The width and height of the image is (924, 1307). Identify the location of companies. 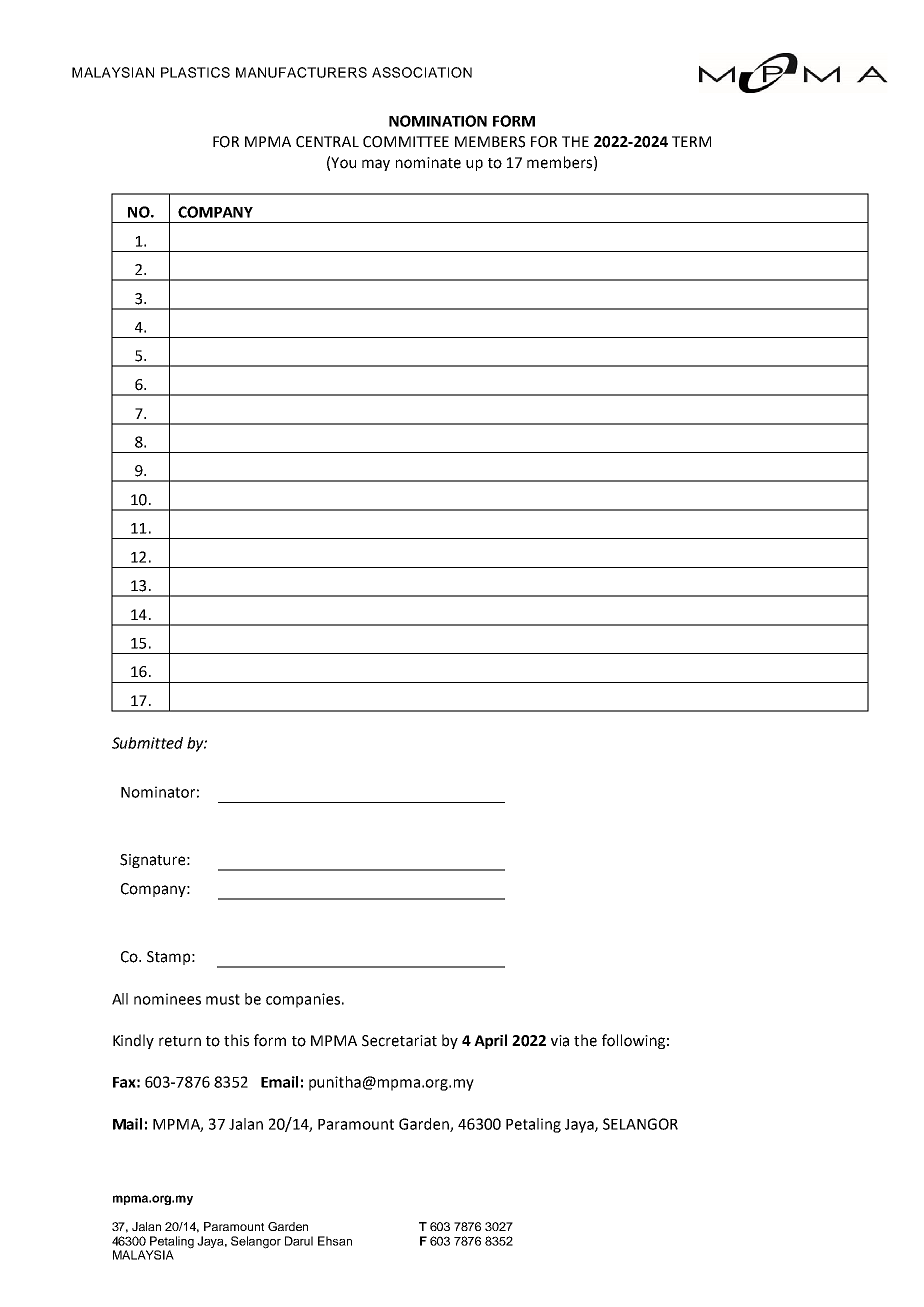
(303, 1000).
